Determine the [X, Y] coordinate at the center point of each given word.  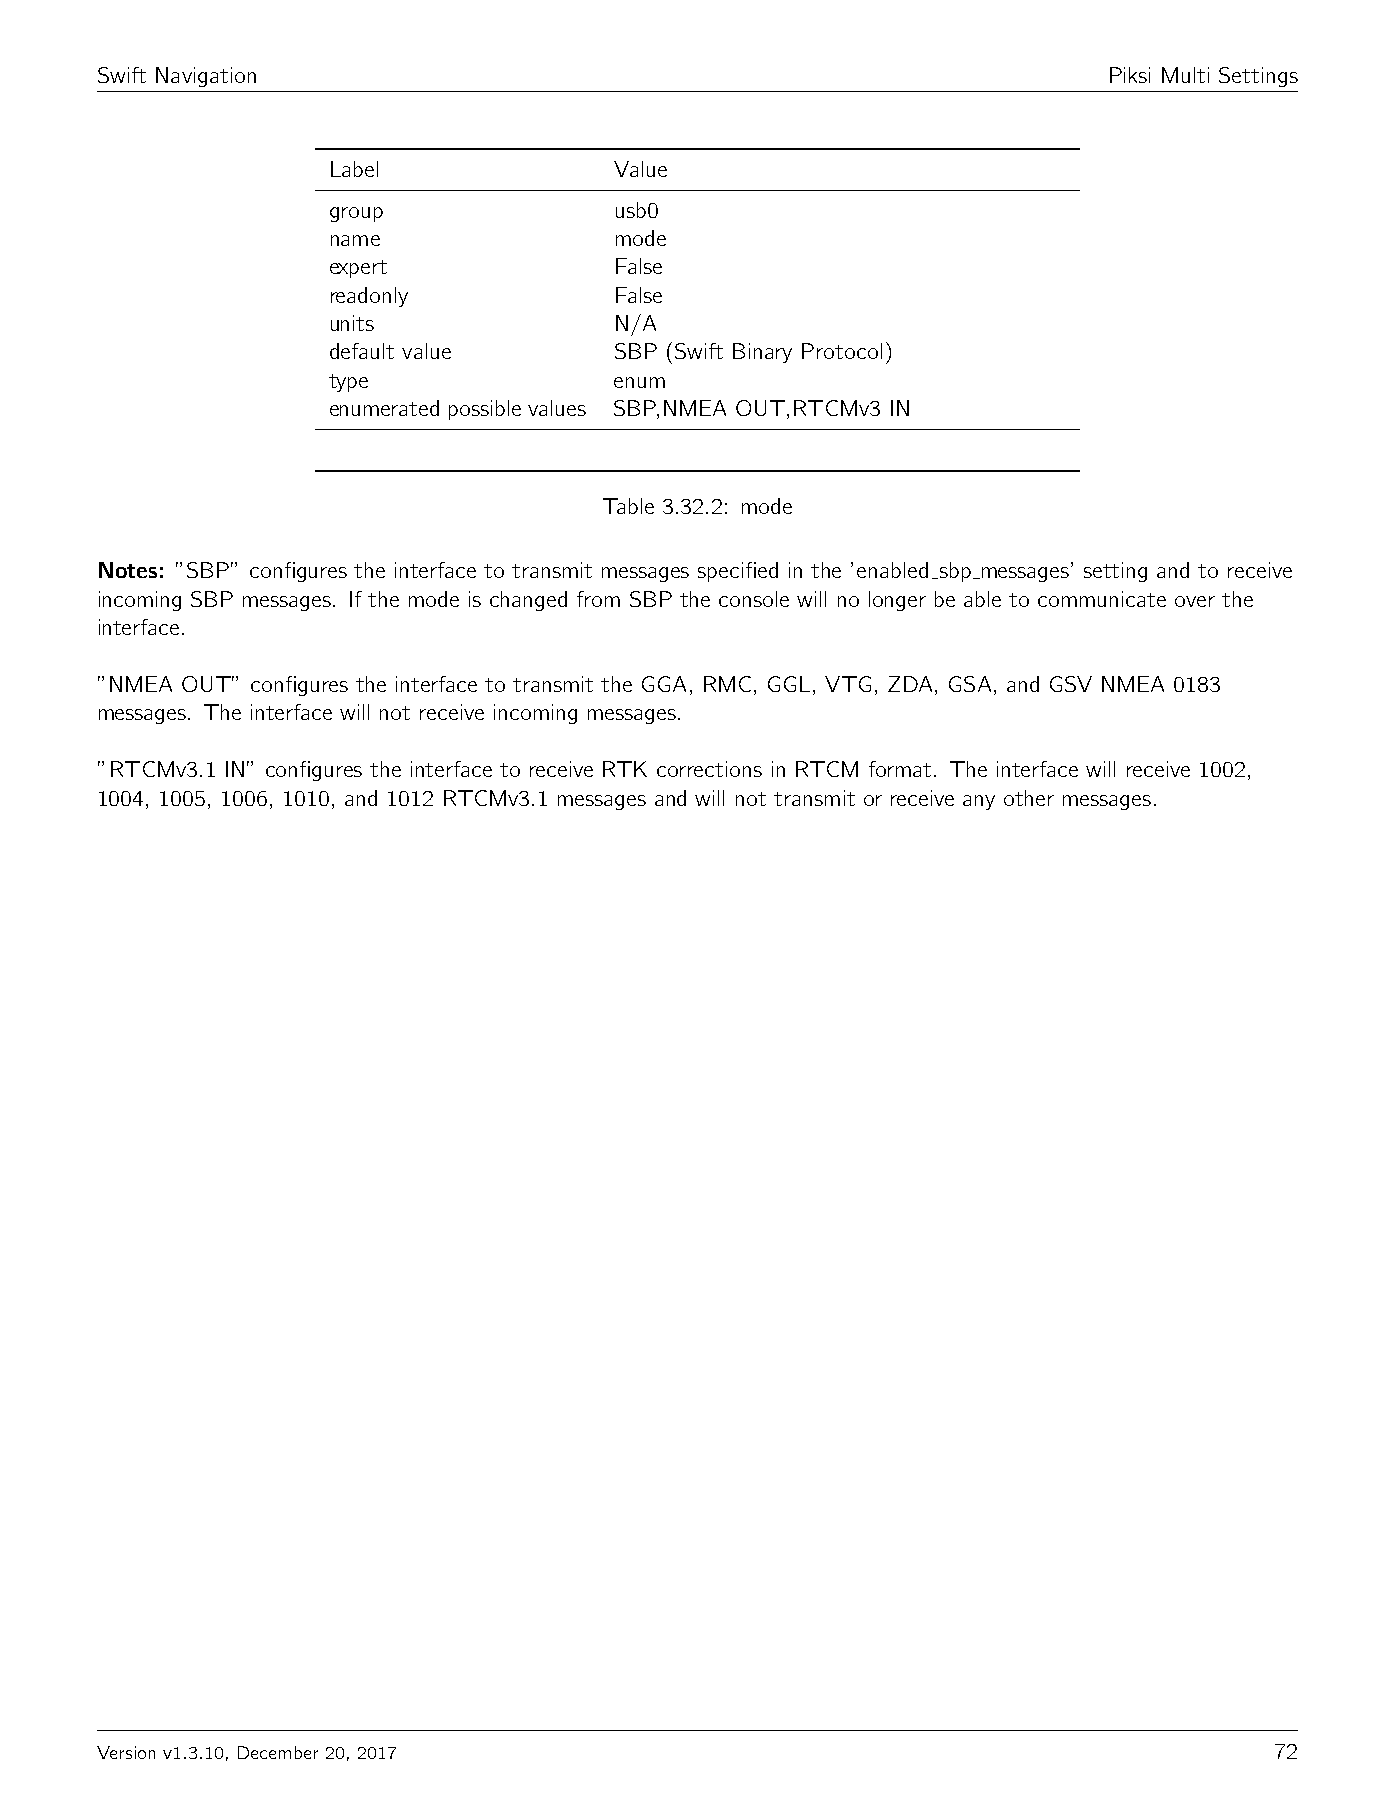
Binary [762, 353]
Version [126, 1752]
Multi [1185, 75]
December [278, 1752]
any [979, 802]
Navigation [206, 77]
